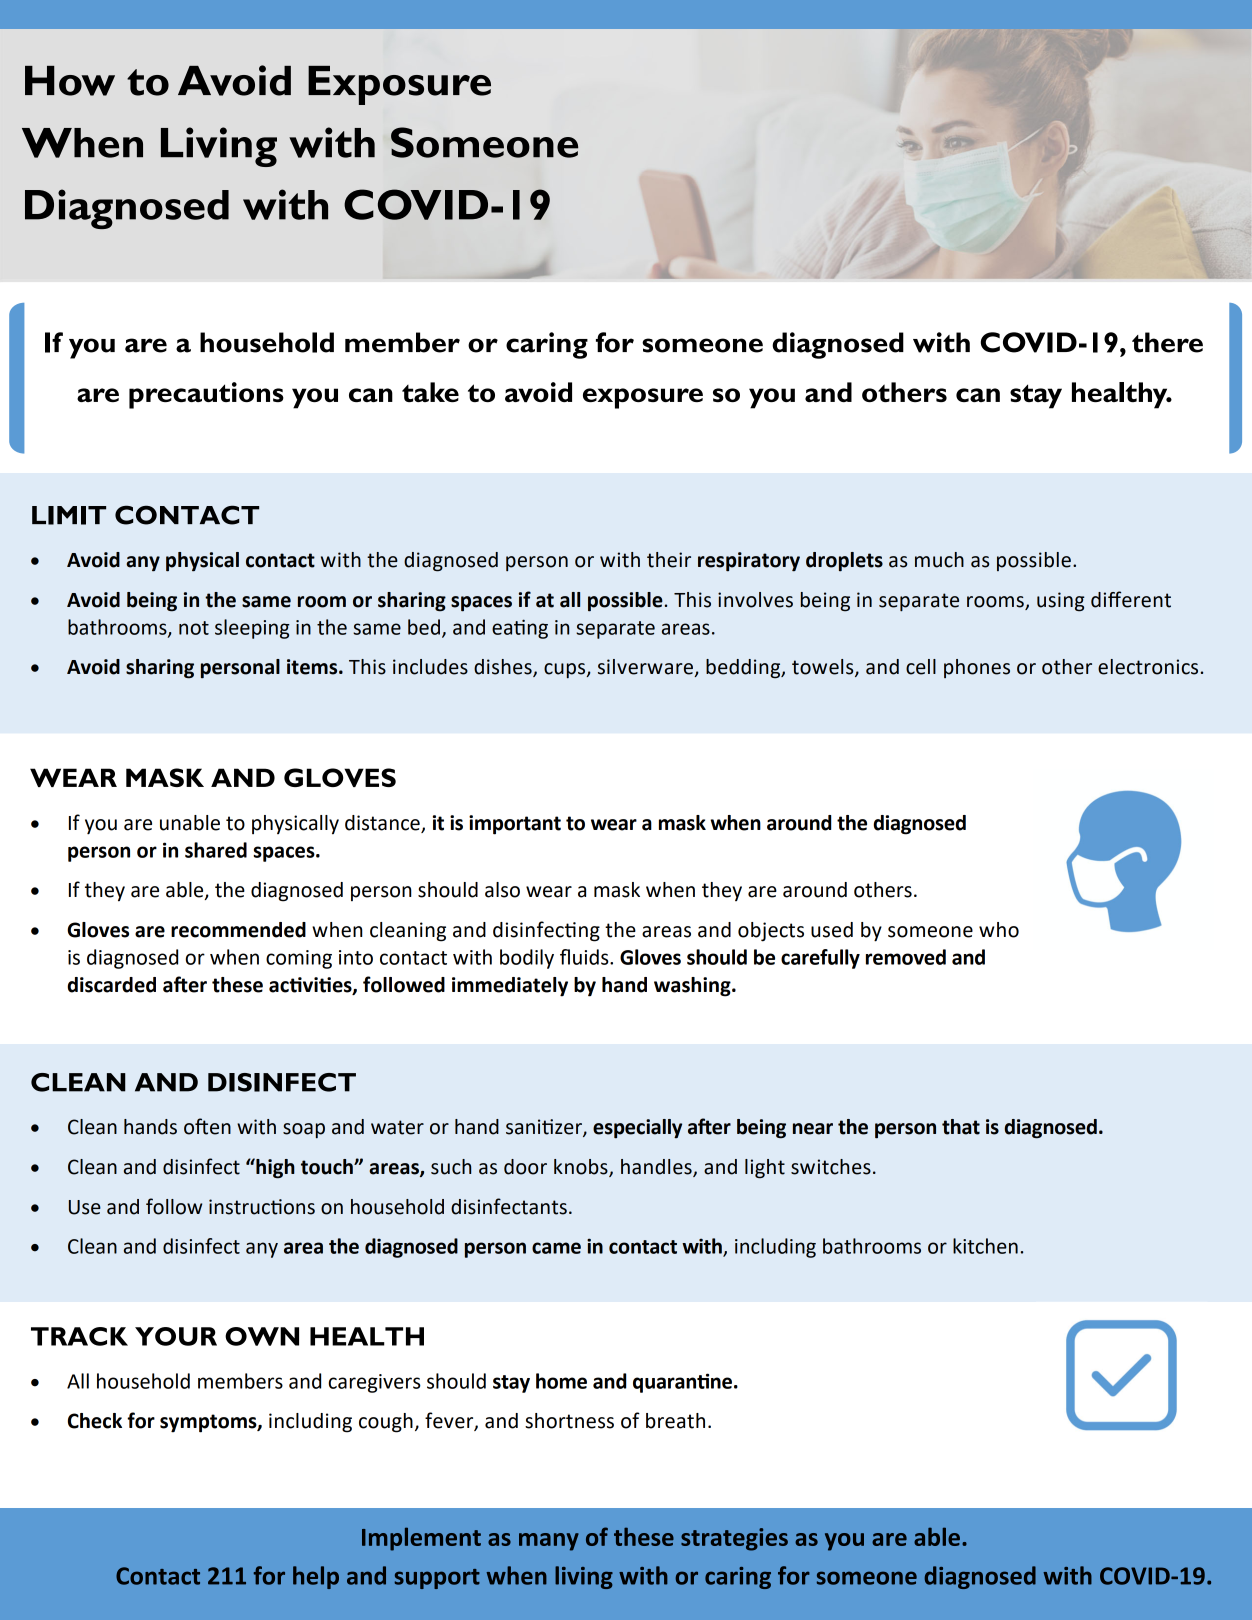 This page has height=1620, width=1252. Describe the element at coordinates (515, 825) in the page. I see `important` at that location.
